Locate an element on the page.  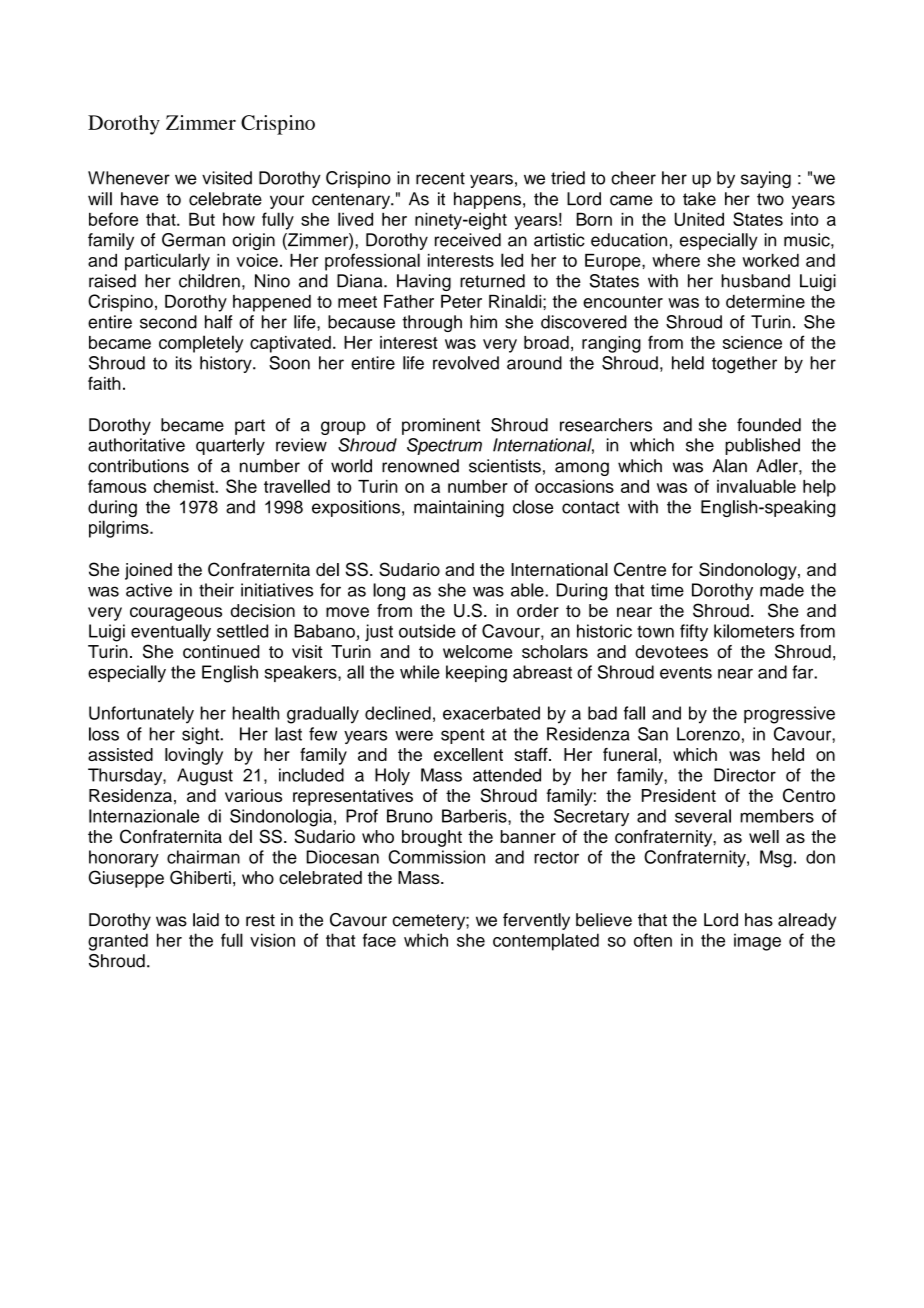
take is located at coordinates (699, 199).
